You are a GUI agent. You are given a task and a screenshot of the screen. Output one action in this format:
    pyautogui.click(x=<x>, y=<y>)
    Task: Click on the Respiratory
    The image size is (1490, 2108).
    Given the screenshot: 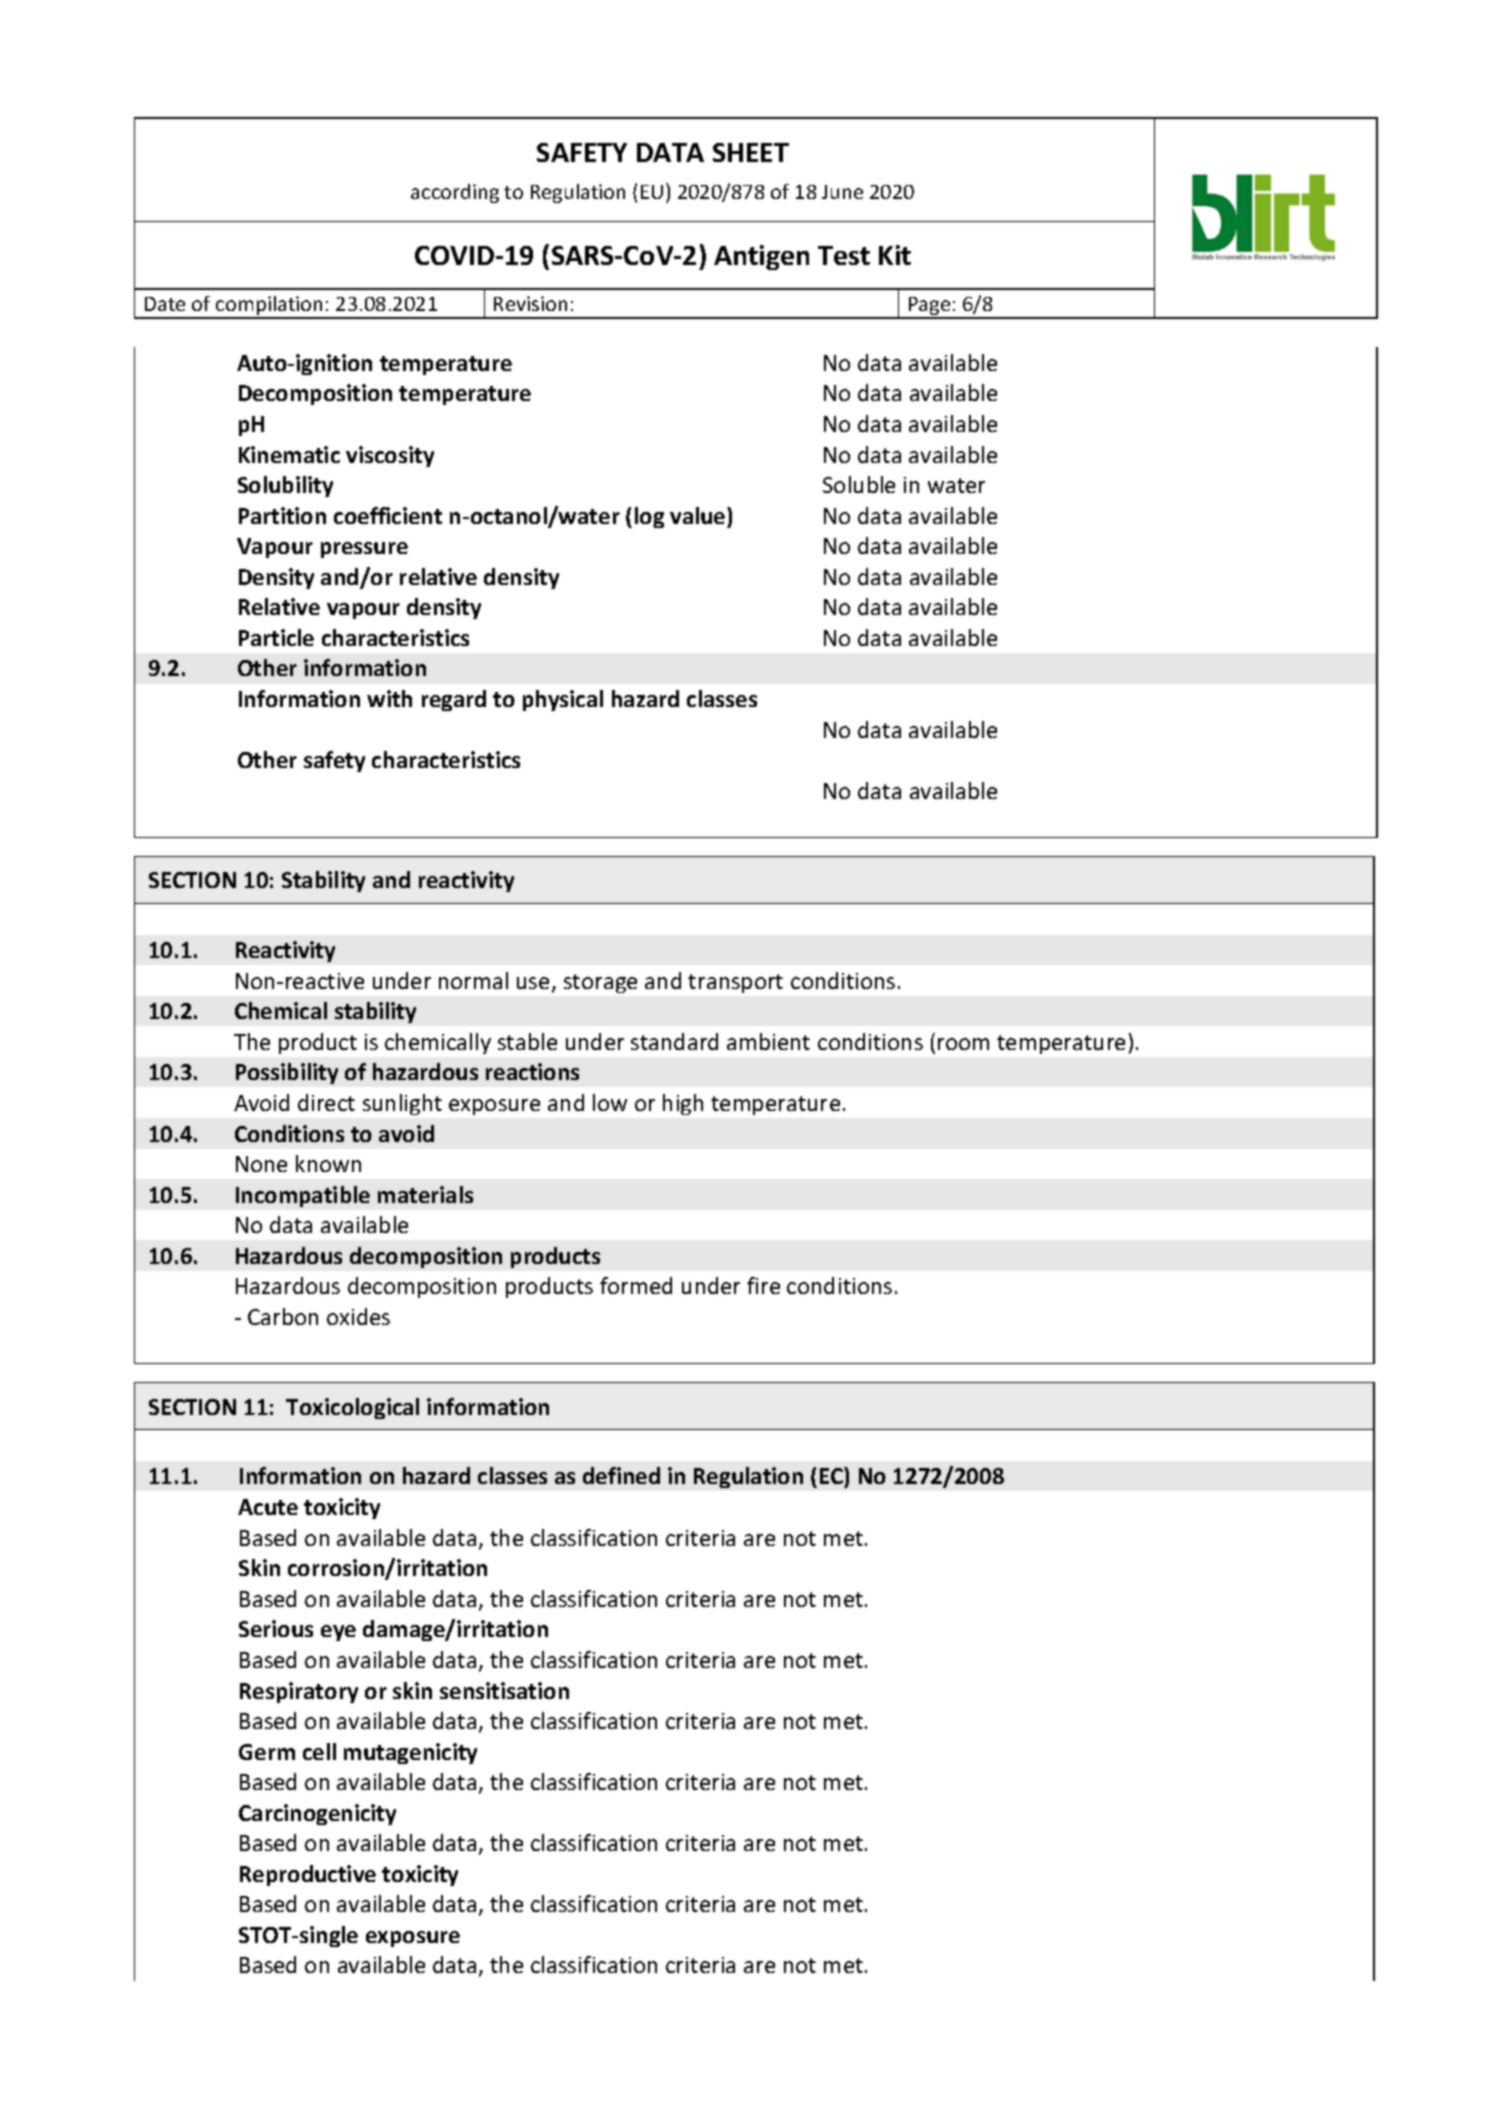 What is the action you would take?
    pyautogui.click(x=299, y=1692)
